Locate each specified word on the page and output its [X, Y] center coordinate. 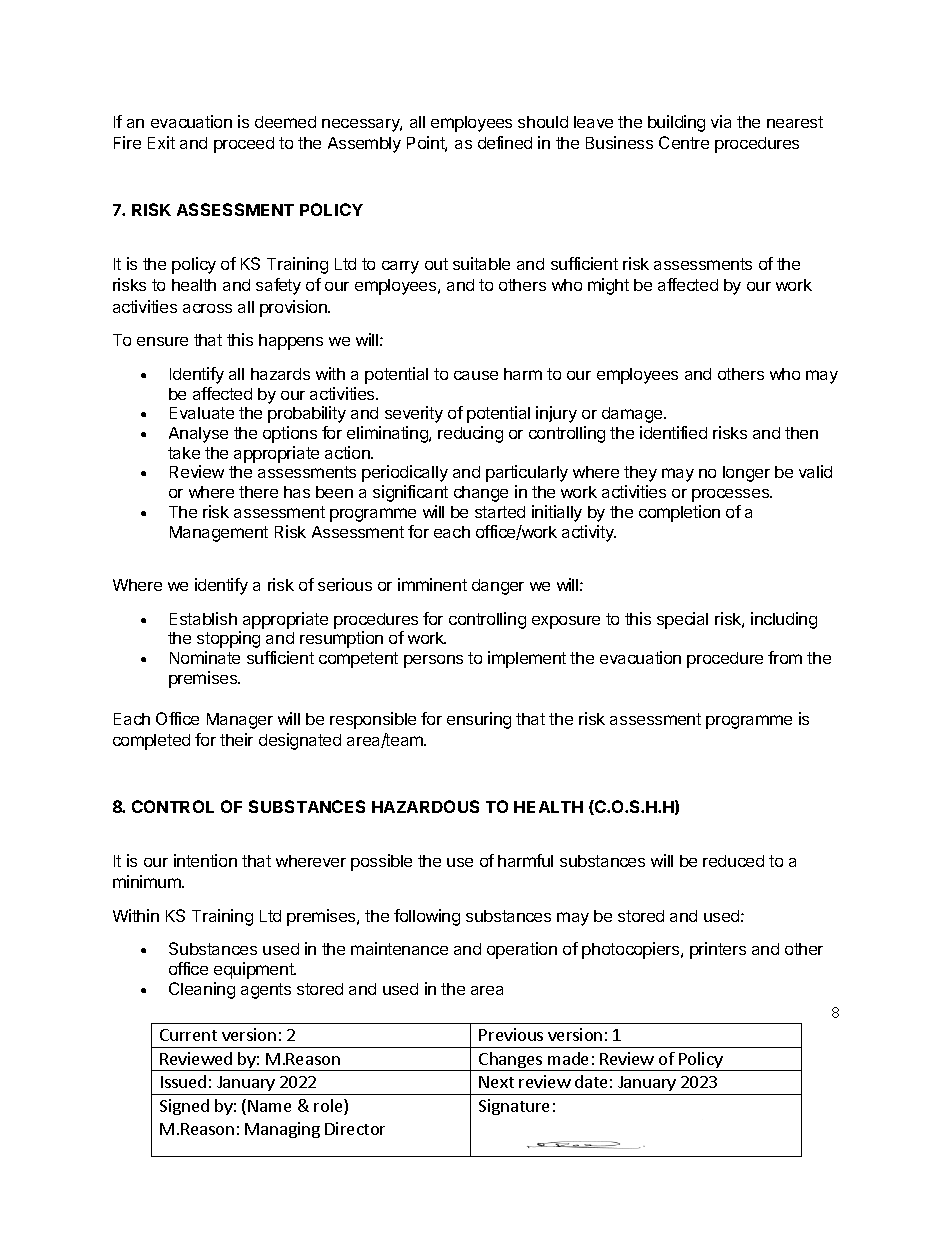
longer [746, 474]
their [236, 739]
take [184, 453]
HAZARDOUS [425, 806]
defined [505, 142]
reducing [470, 434]
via [721, 121]
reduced [733, 861]
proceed [244, 145]
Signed [184, 1107]
